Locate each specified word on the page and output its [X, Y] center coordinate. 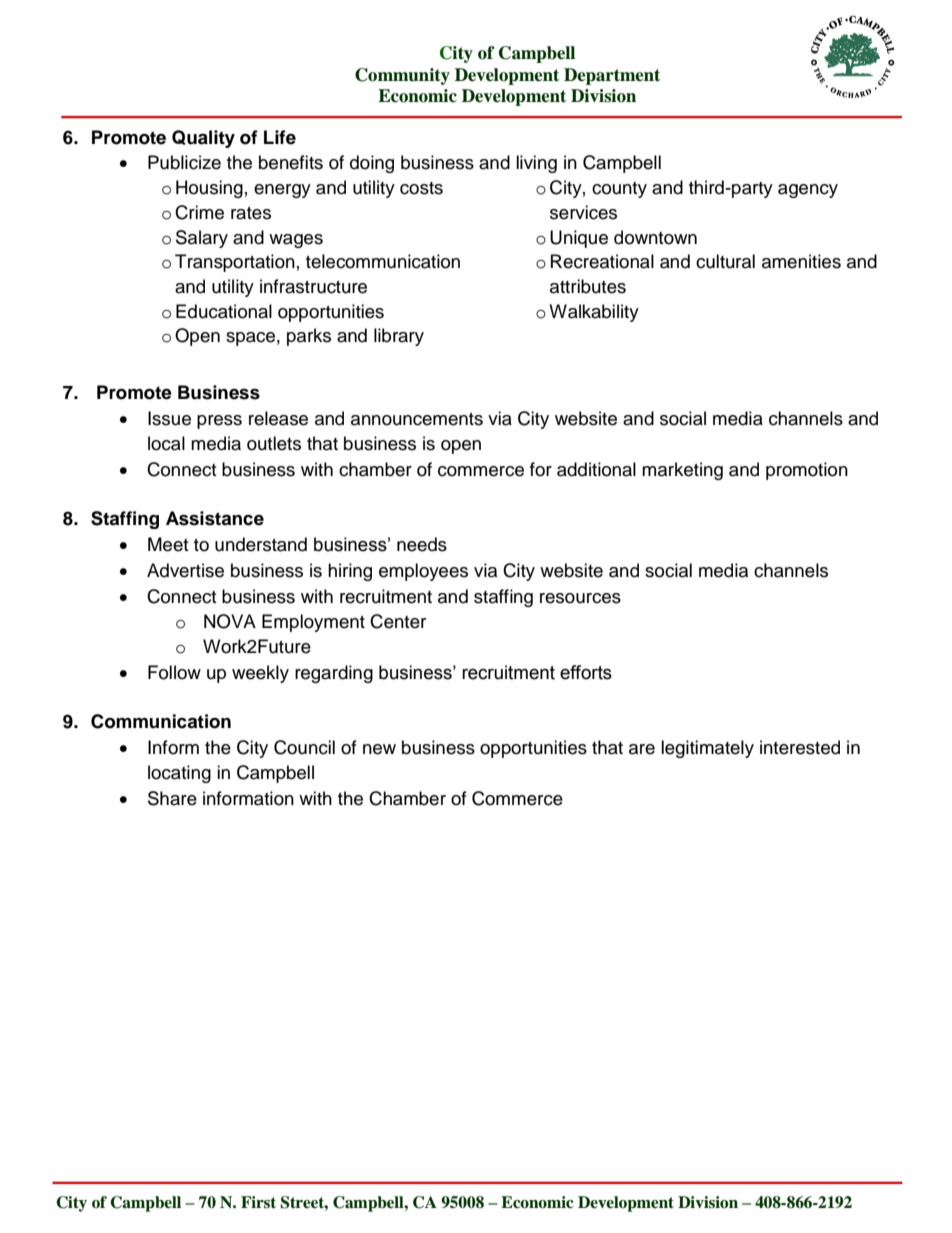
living [536, 164]
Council [304, 747]
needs [422, 544]
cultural [725, 261]
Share [172, 798]
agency [808, 191]
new [379, 749]
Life [280, 137]
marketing [682, 471]
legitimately [707, 749]
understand [261, 544]
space [250, 339]
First [258, 1202]
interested [800, 747]
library [399, 337]
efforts [586, 672]
